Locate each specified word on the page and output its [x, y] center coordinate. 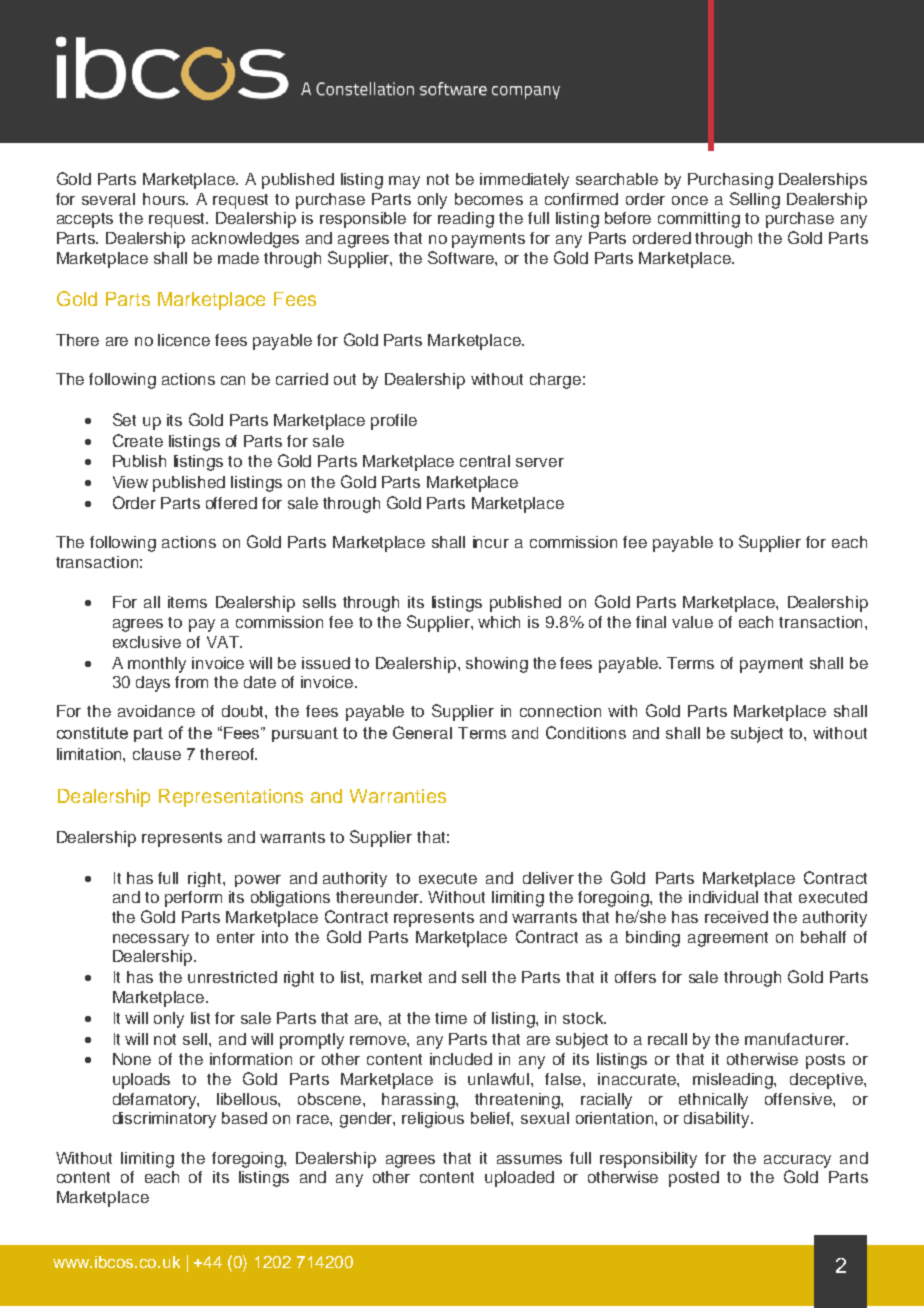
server [540, 462]
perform [193, 899]
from [191, 682]
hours [165, 199]
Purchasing [730, 181]
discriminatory [164, 1120]
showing [497, 665]
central [485, 461]
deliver [548, 878]
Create [138, 440]
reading [466, 220]
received [736, 917]
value [692, 622]
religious [433, 1120]
